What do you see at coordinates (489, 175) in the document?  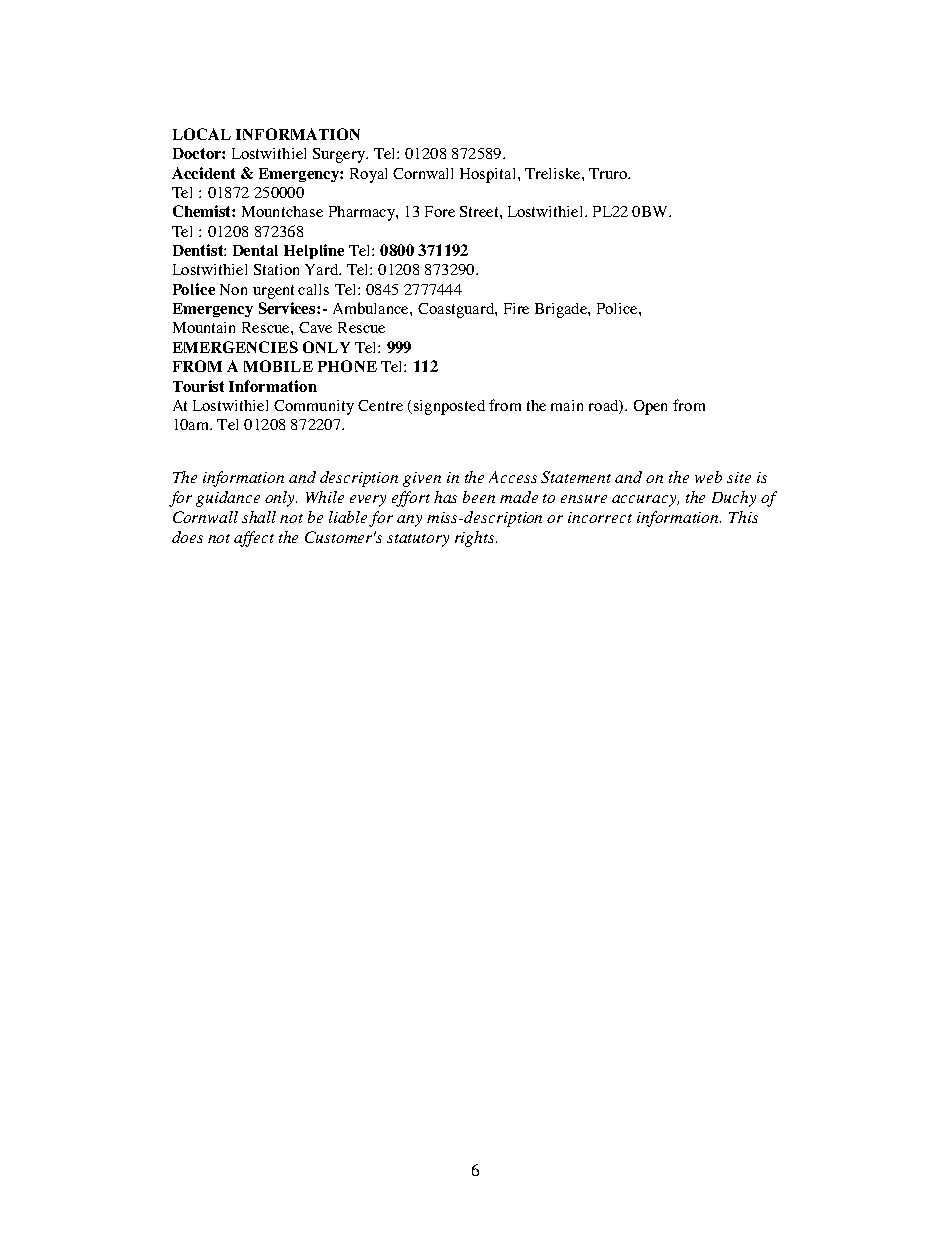 I see `Hospital` at bounding box center [489, 175].
